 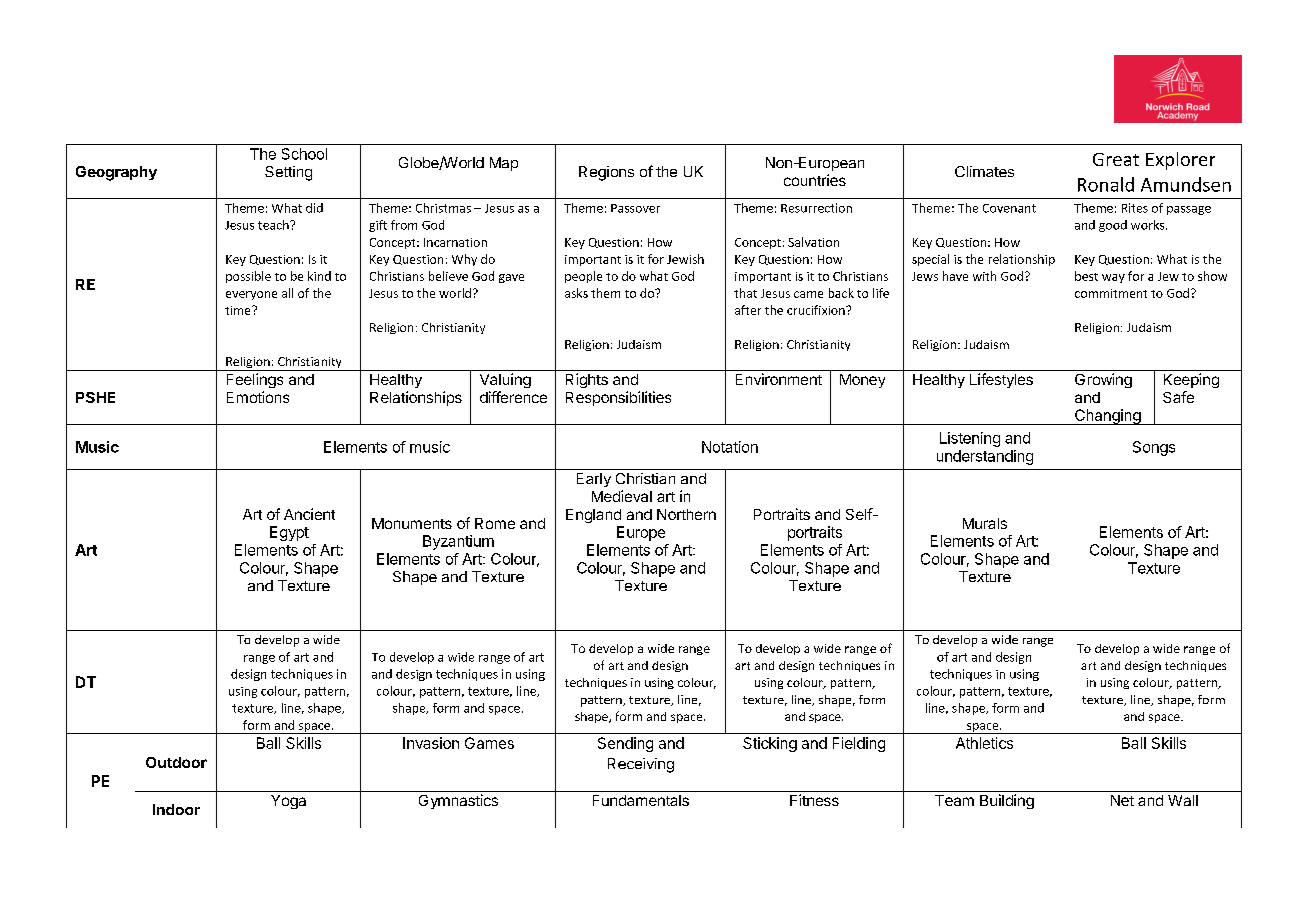 What do you see at coordinates (288, 802) in the document?
I see `Yoga` at bounding box center [288, 802].
